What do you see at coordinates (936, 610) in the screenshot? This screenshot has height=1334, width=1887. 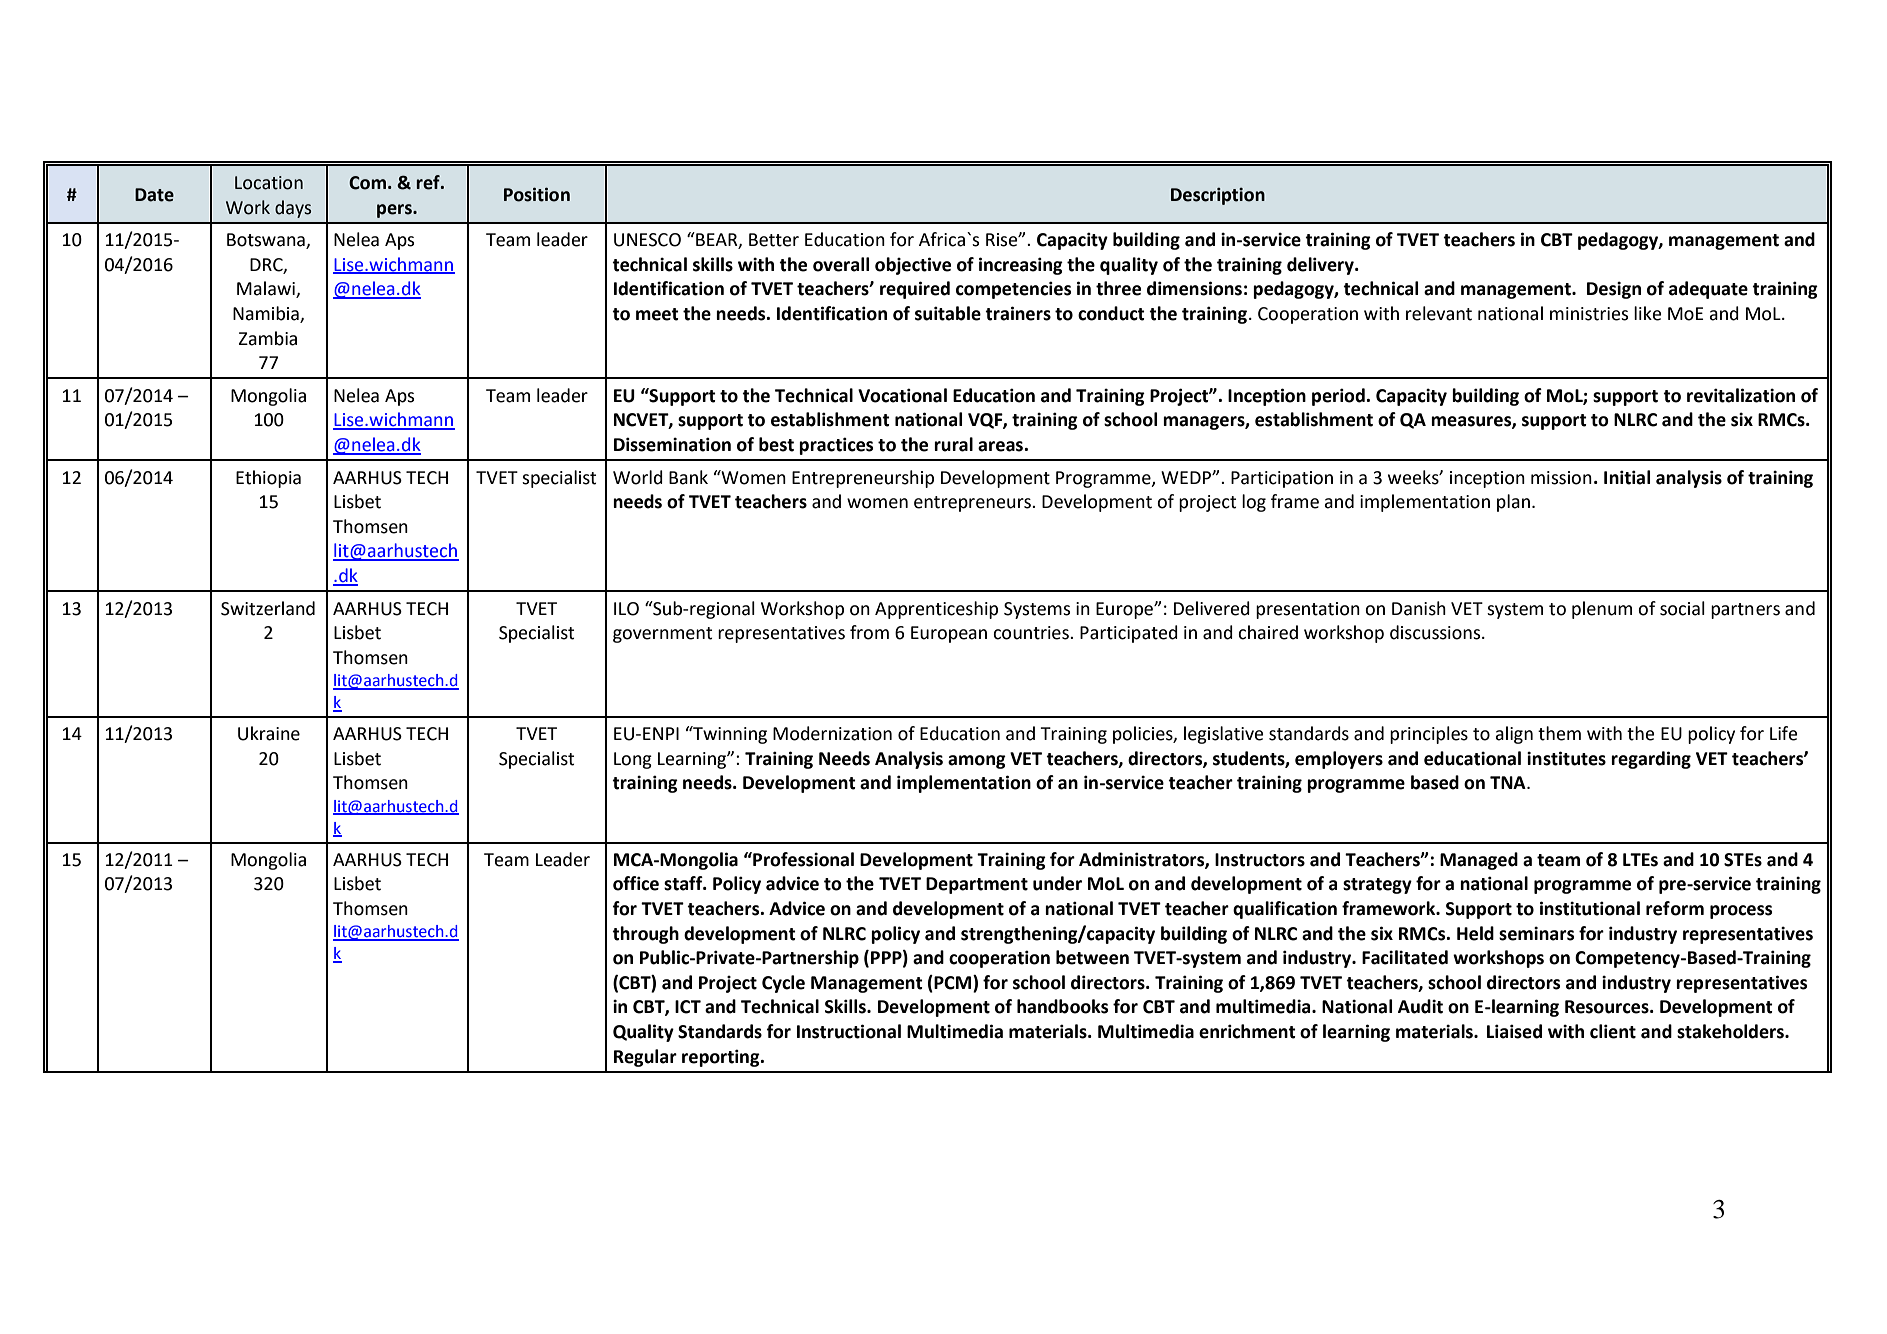 I see `Apprenticeship` at bounding box center [936, 610].
